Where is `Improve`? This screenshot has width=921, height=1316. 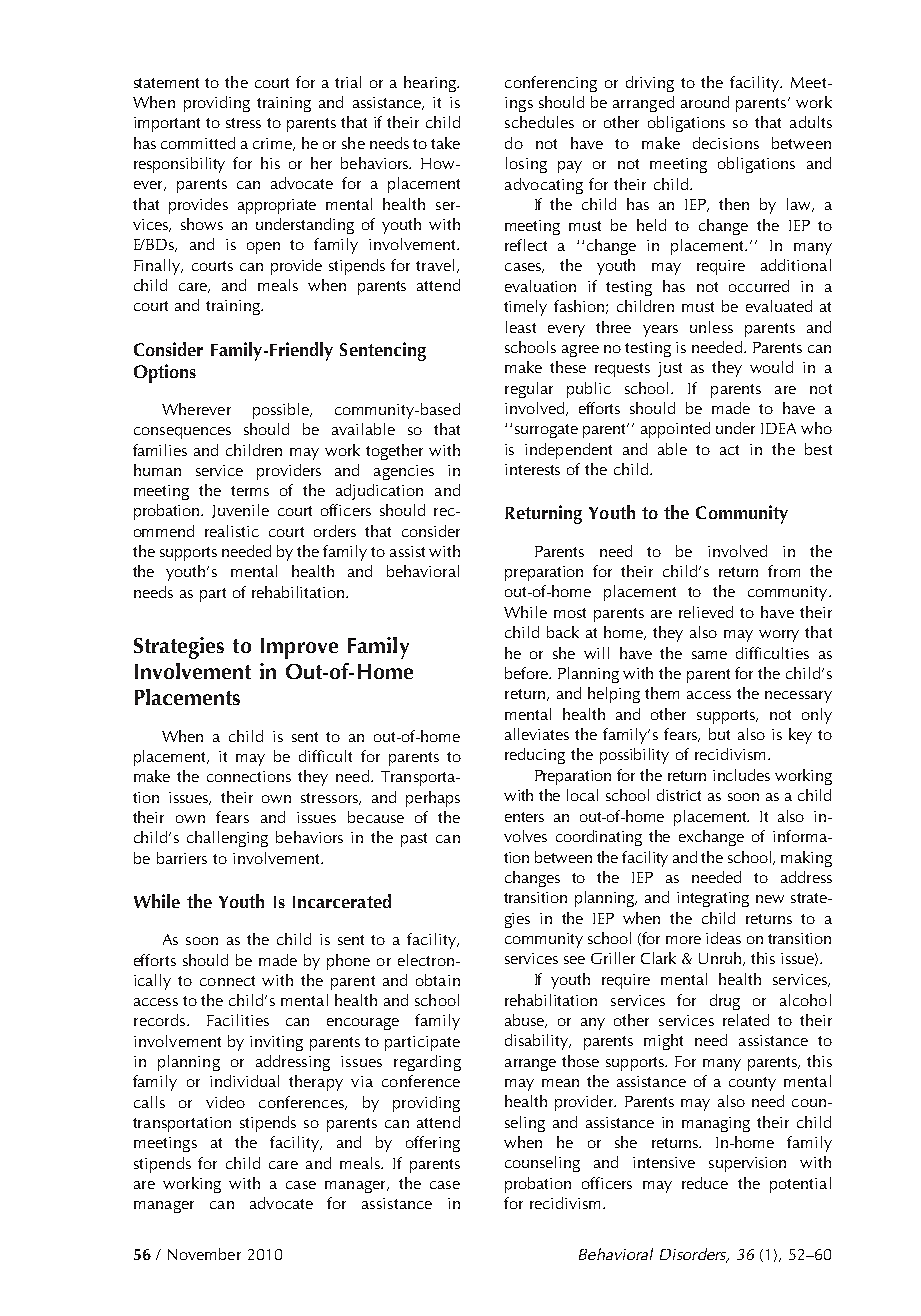 Improve is located at coordinates (299, 648).
